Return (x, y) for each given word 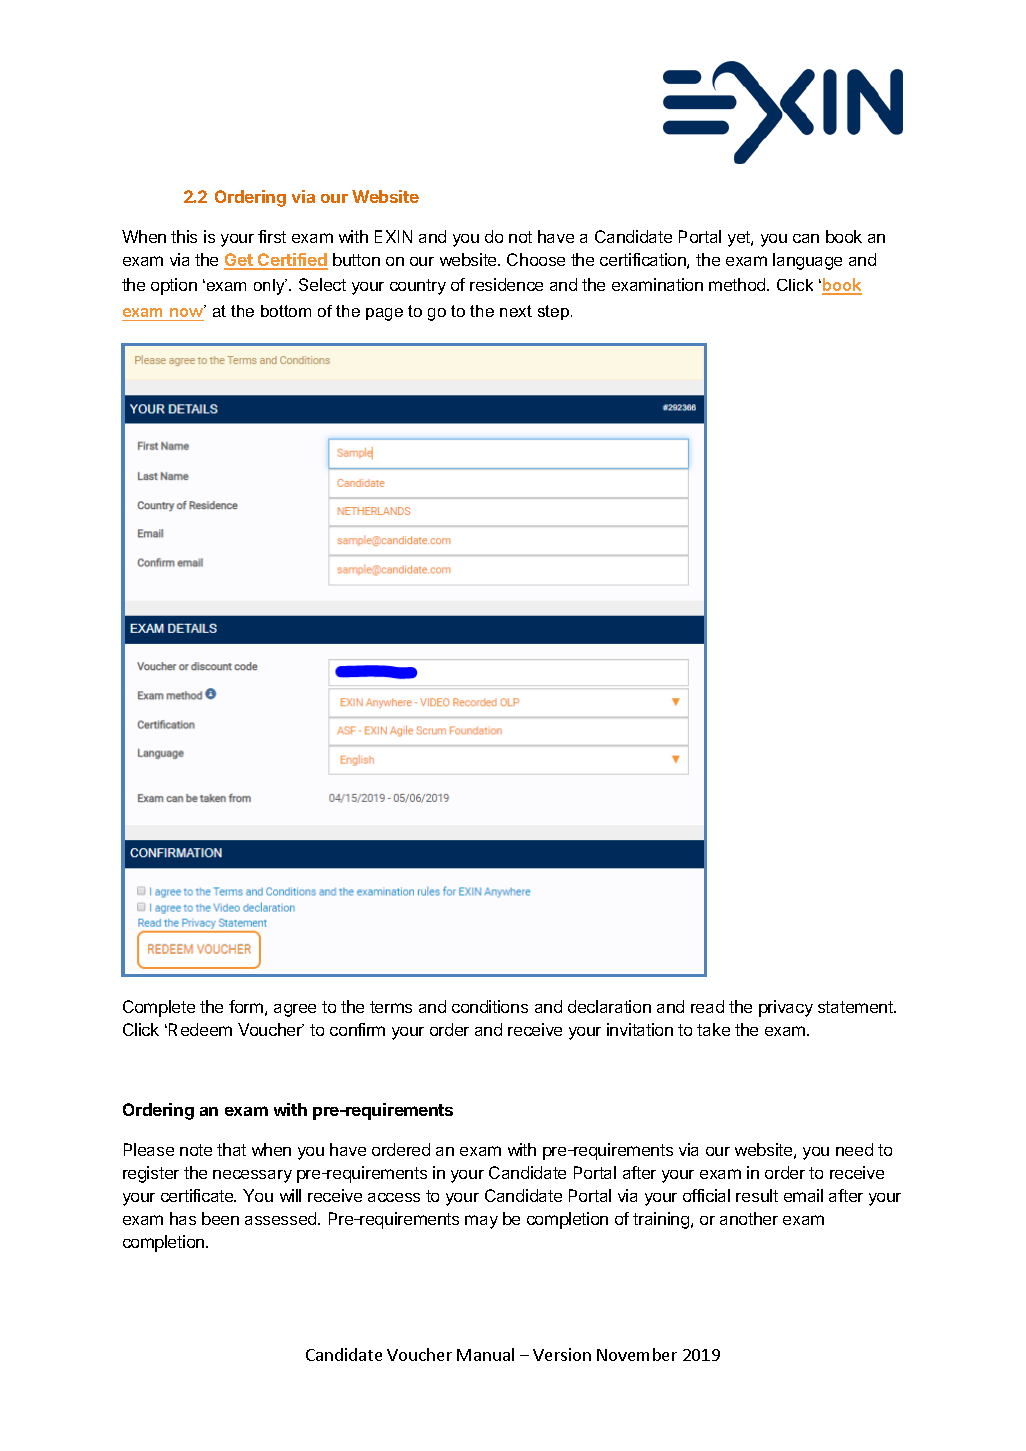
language (807, 261)
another (749, 1218)
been (220, 1218)
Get (239, 261)
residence (506, 284)
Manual (485, 1354)
